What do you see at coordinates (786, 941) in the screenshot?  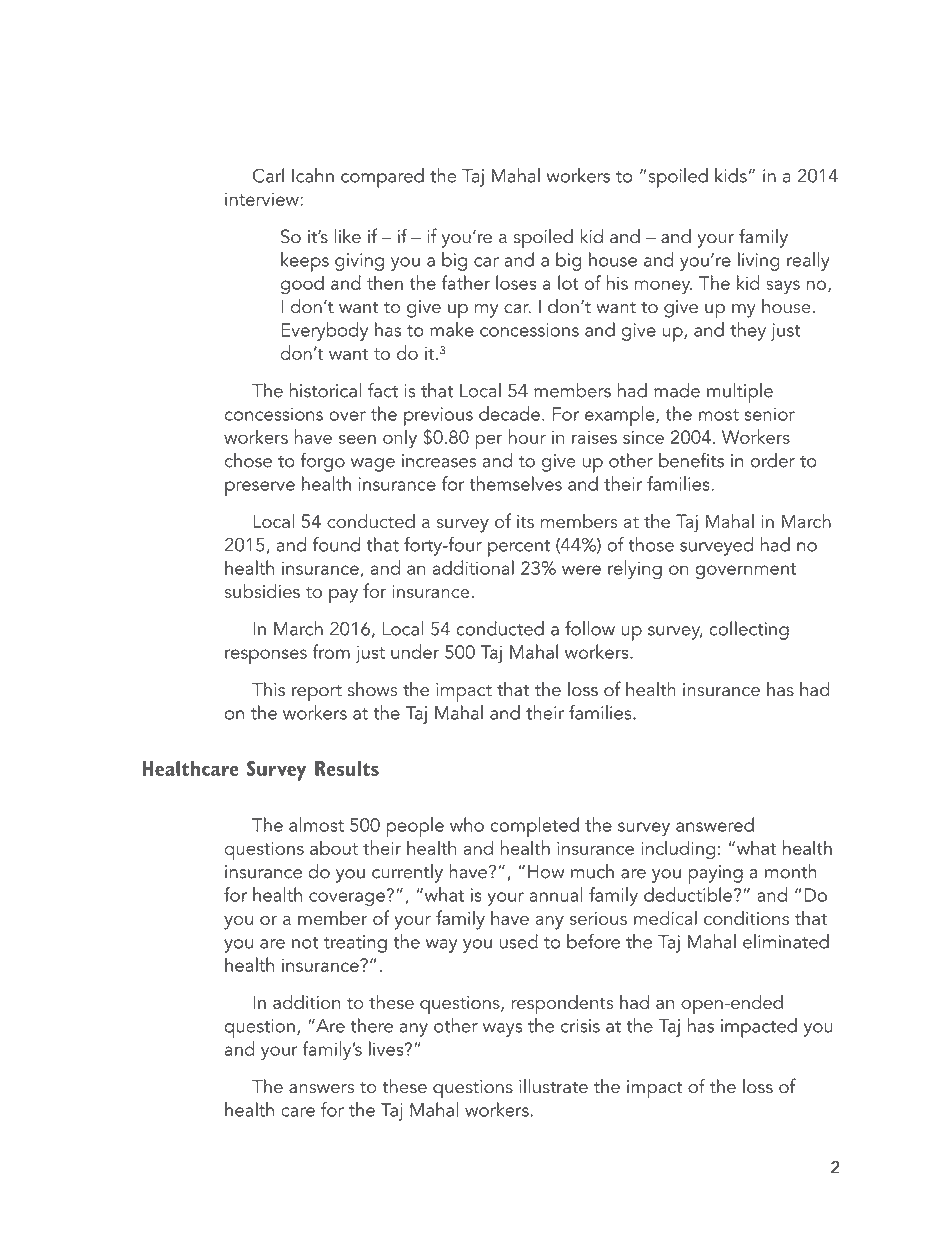 I see `eliminated` at bounding box center [786, 941].
